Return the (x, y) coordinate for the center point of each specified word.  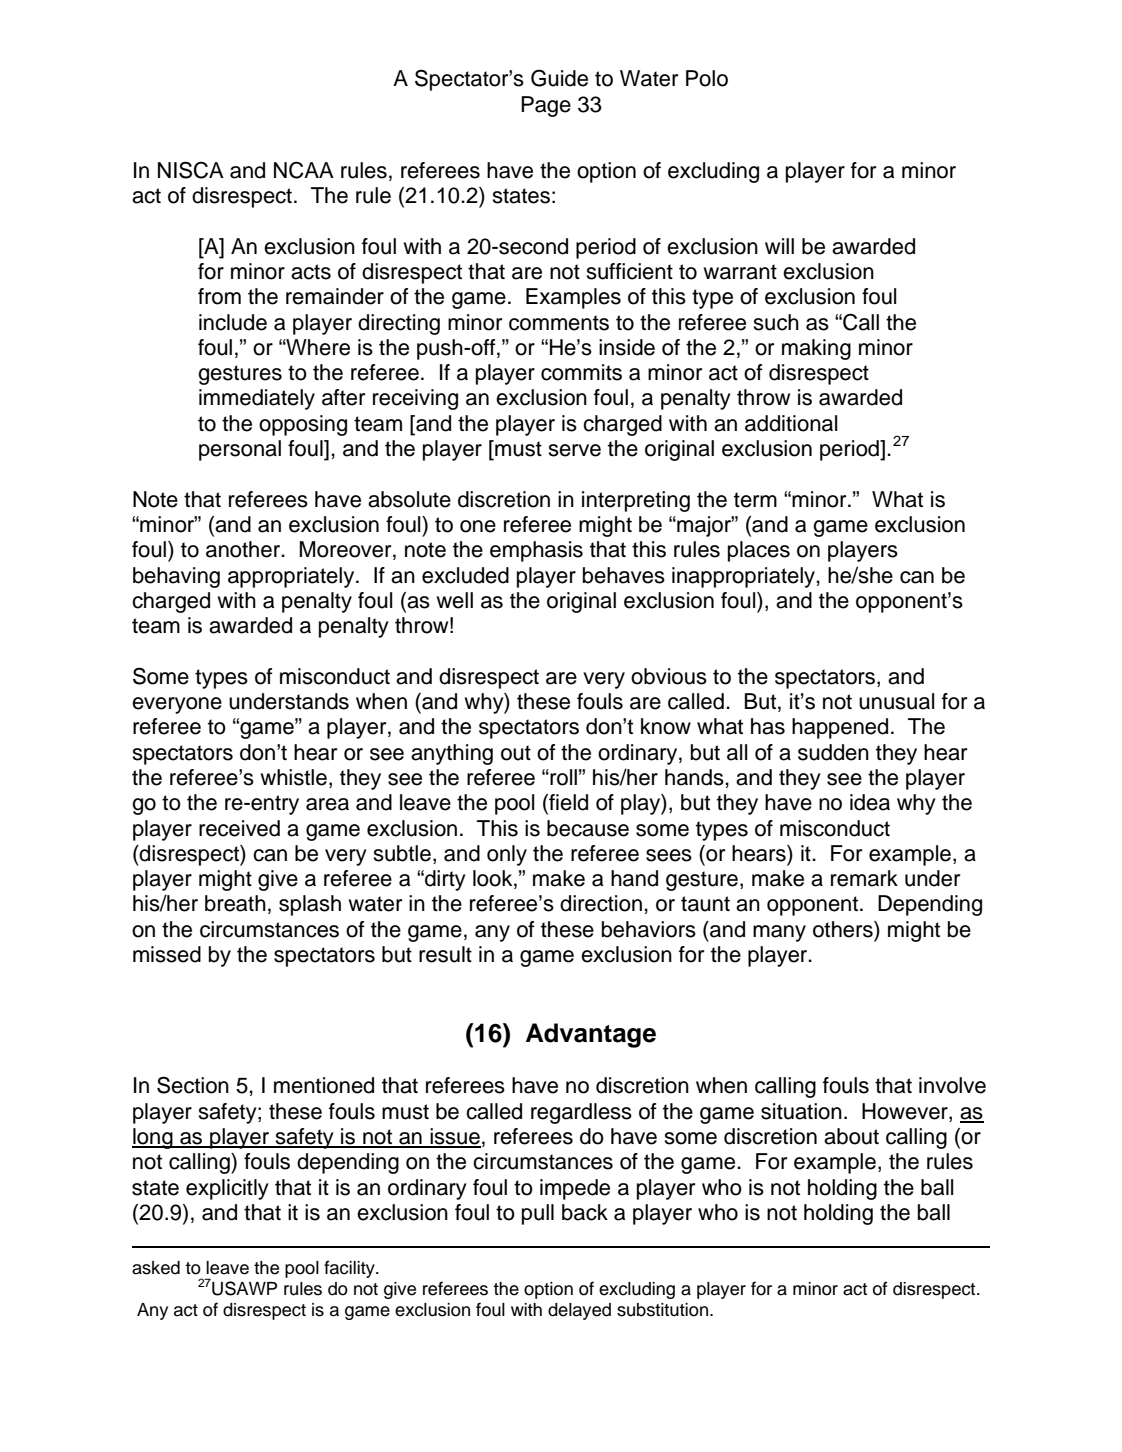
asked (156, 1268)
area (327, 804)
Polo (707, 78)
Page (546, 106)
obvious (669, 676)
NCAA (304, 170)
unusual (897, 701)
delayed (579, 1311)
